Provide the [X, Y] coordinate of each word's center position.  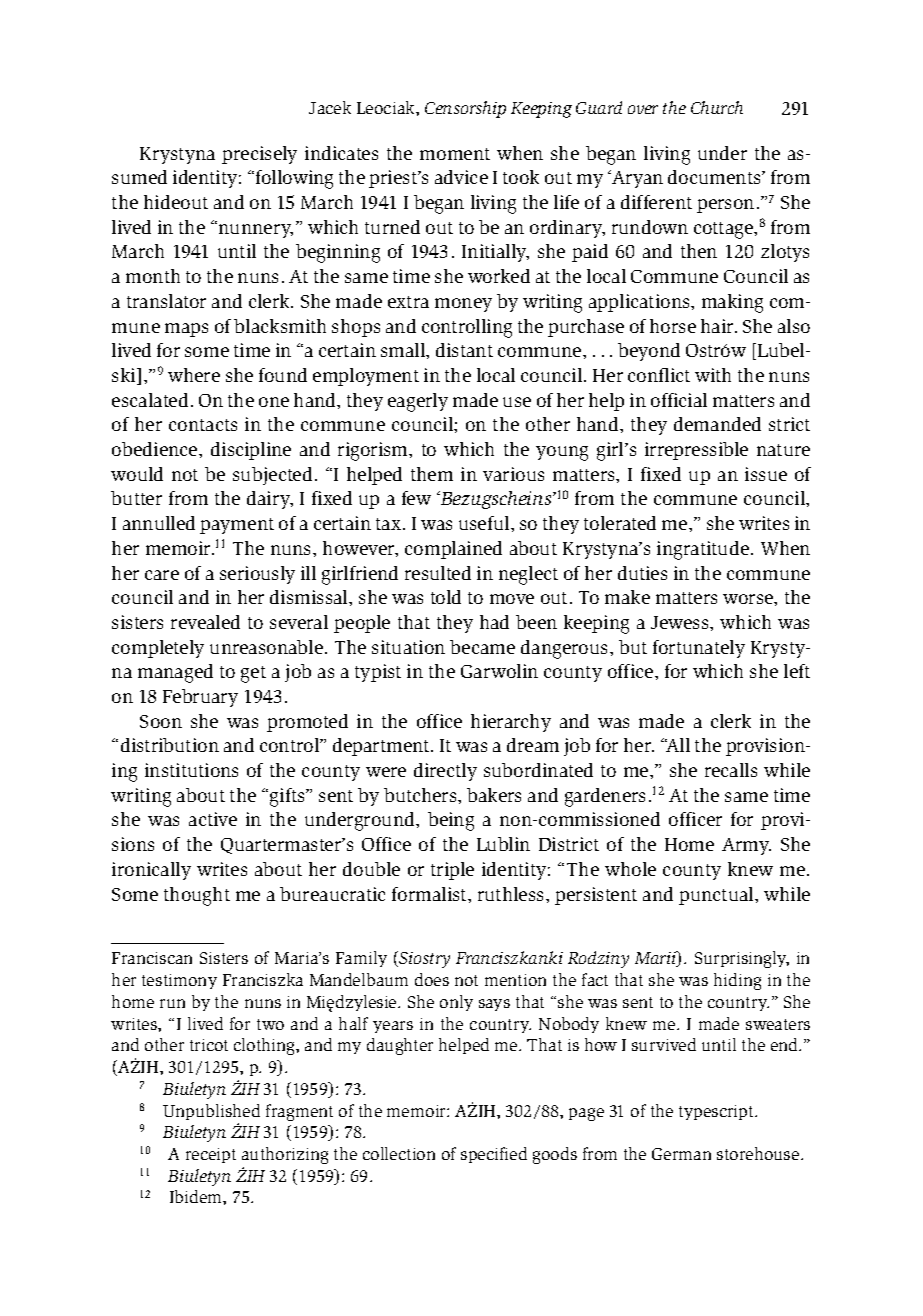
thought [197, 896]
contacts [203, 425]
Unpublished [211, 1112]
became [482, 647]
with [713, 375]
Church [717, 107]
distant [464, 350]
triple [452, 871]
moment [455, 154]
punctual [717, 896]
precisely [259, 155]
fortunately [699, 649]
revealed [205, 622]
